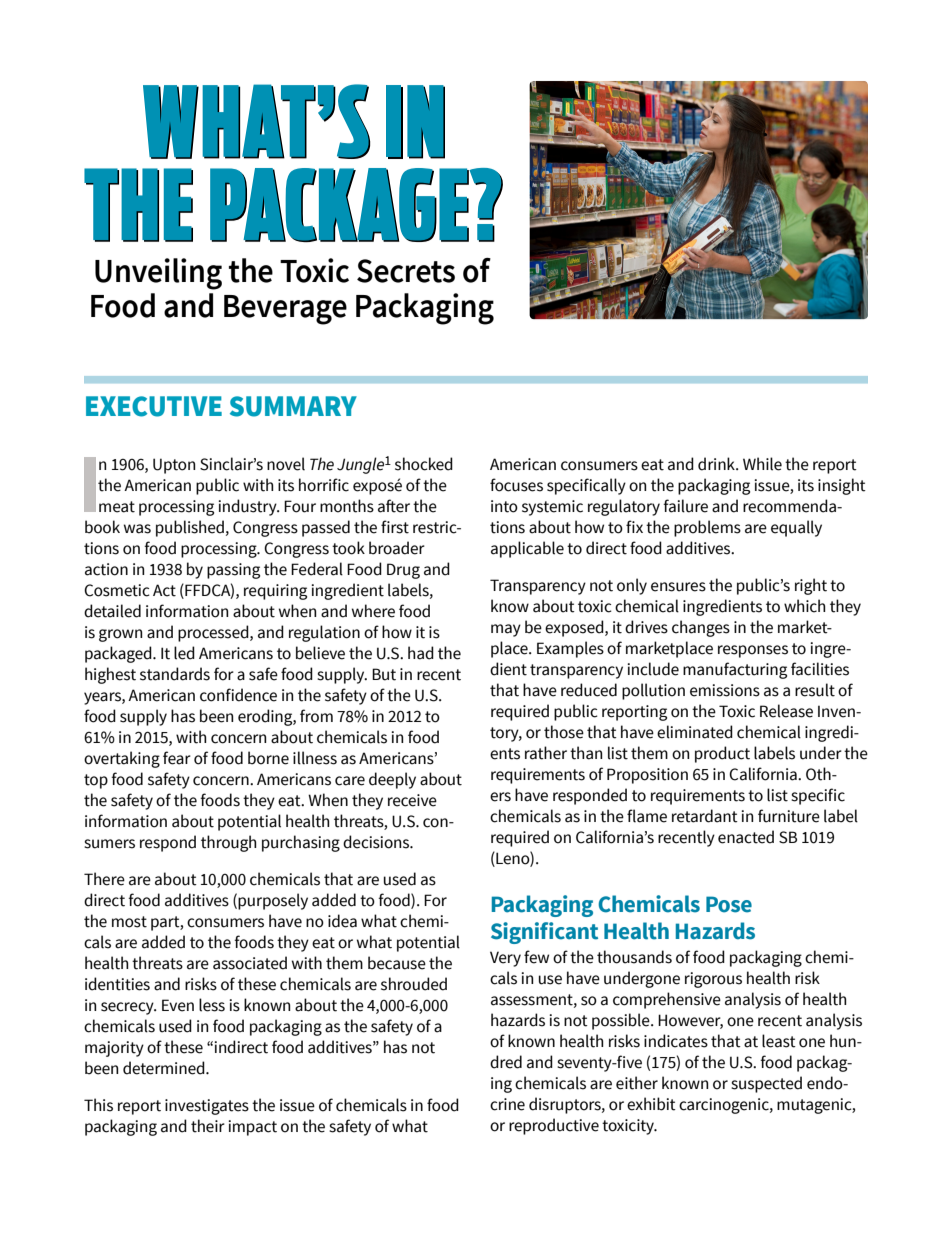 This document has height=1233, width=952. I want to click on either, so click(637, 1083).
